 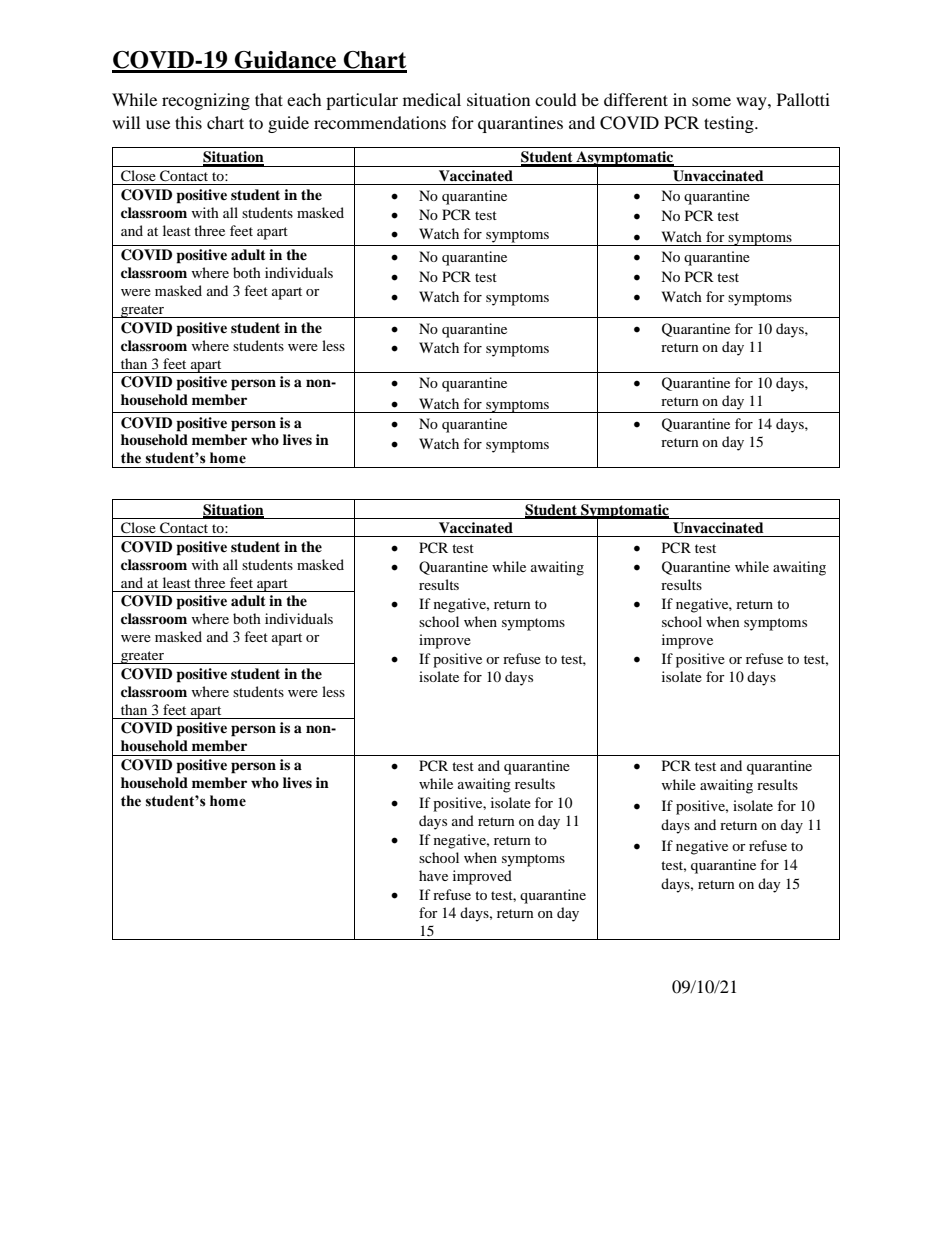 I want to click on have, so click(x=433, y=875).
